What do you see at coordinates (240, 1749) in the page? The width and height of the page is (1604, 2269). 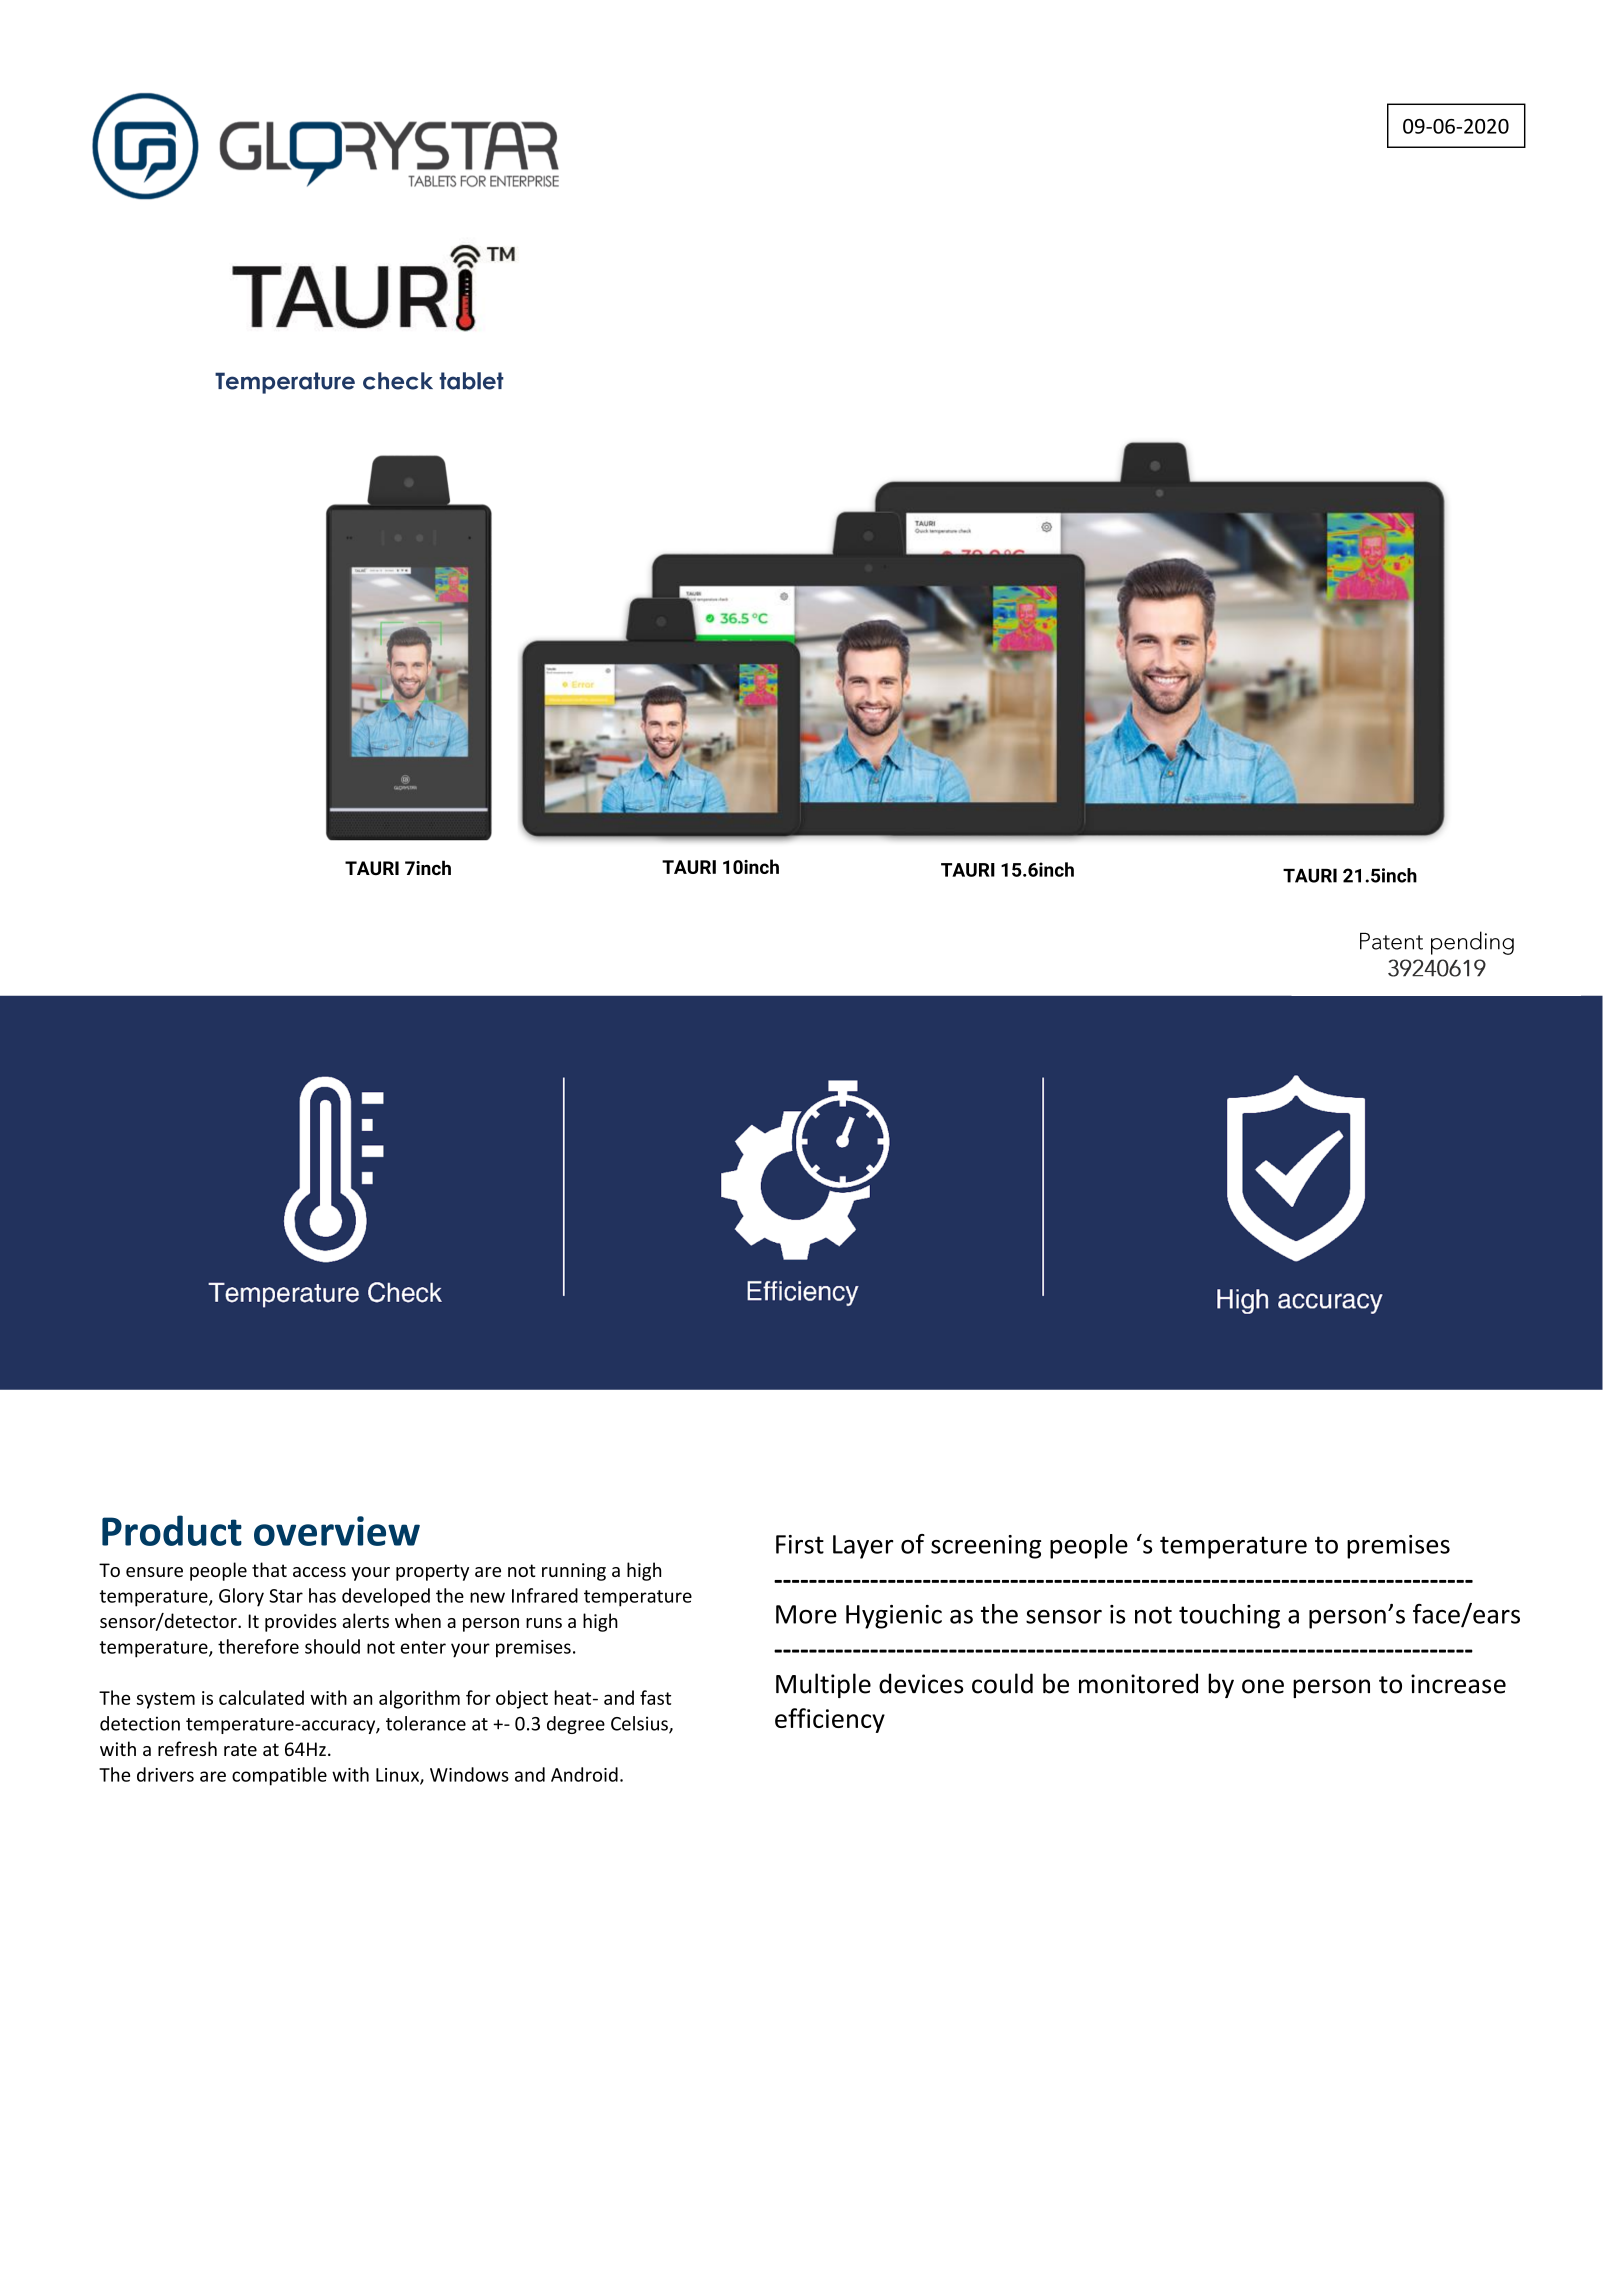 I see `rate` at bounding box center [240, 1749].
